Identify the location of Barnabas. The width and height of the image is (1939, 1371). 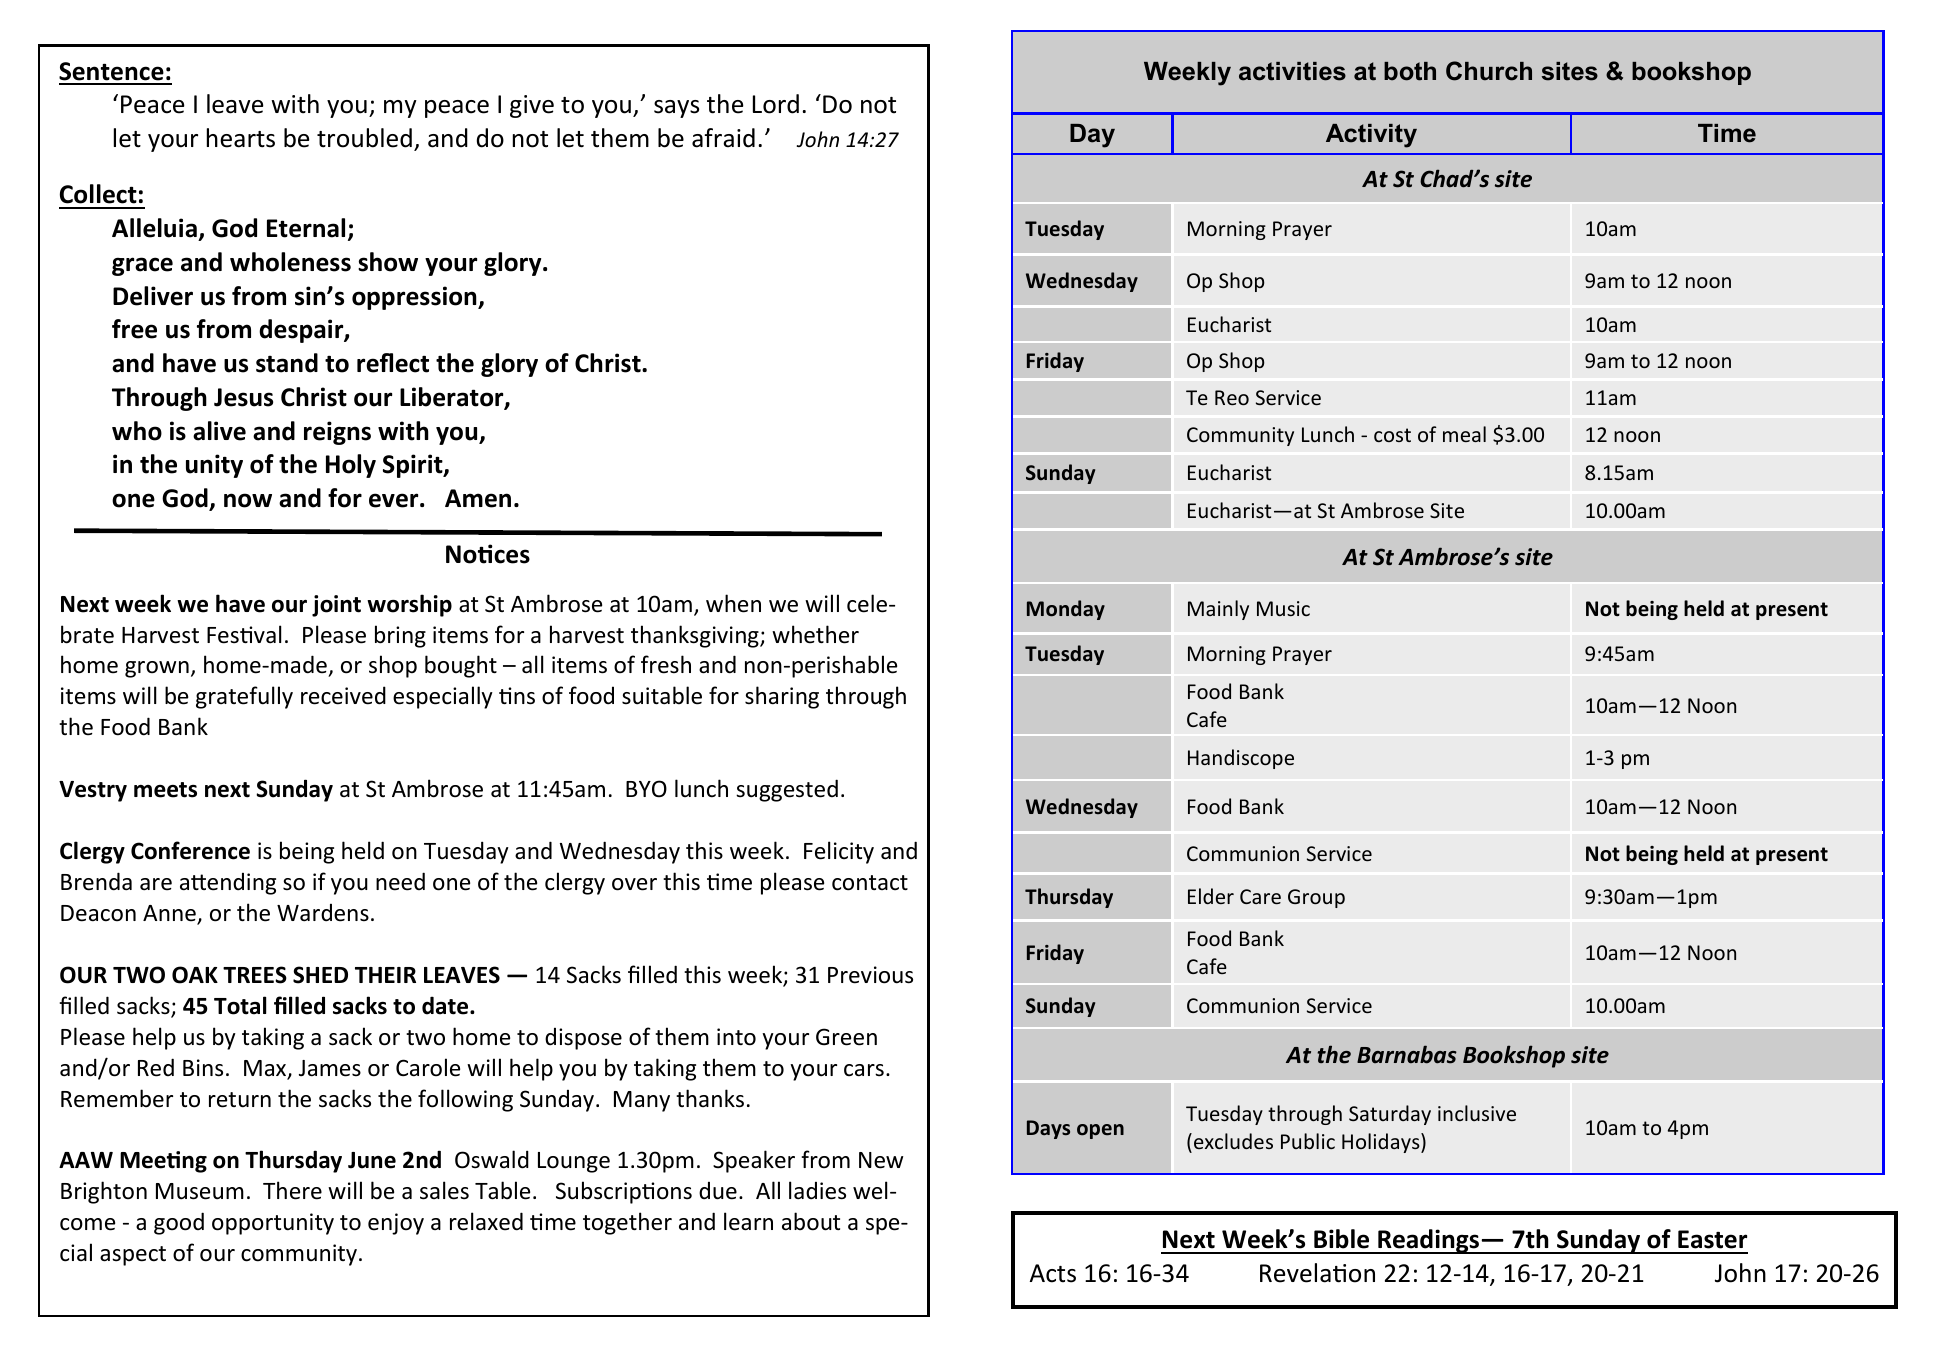
(1407, 1054).
